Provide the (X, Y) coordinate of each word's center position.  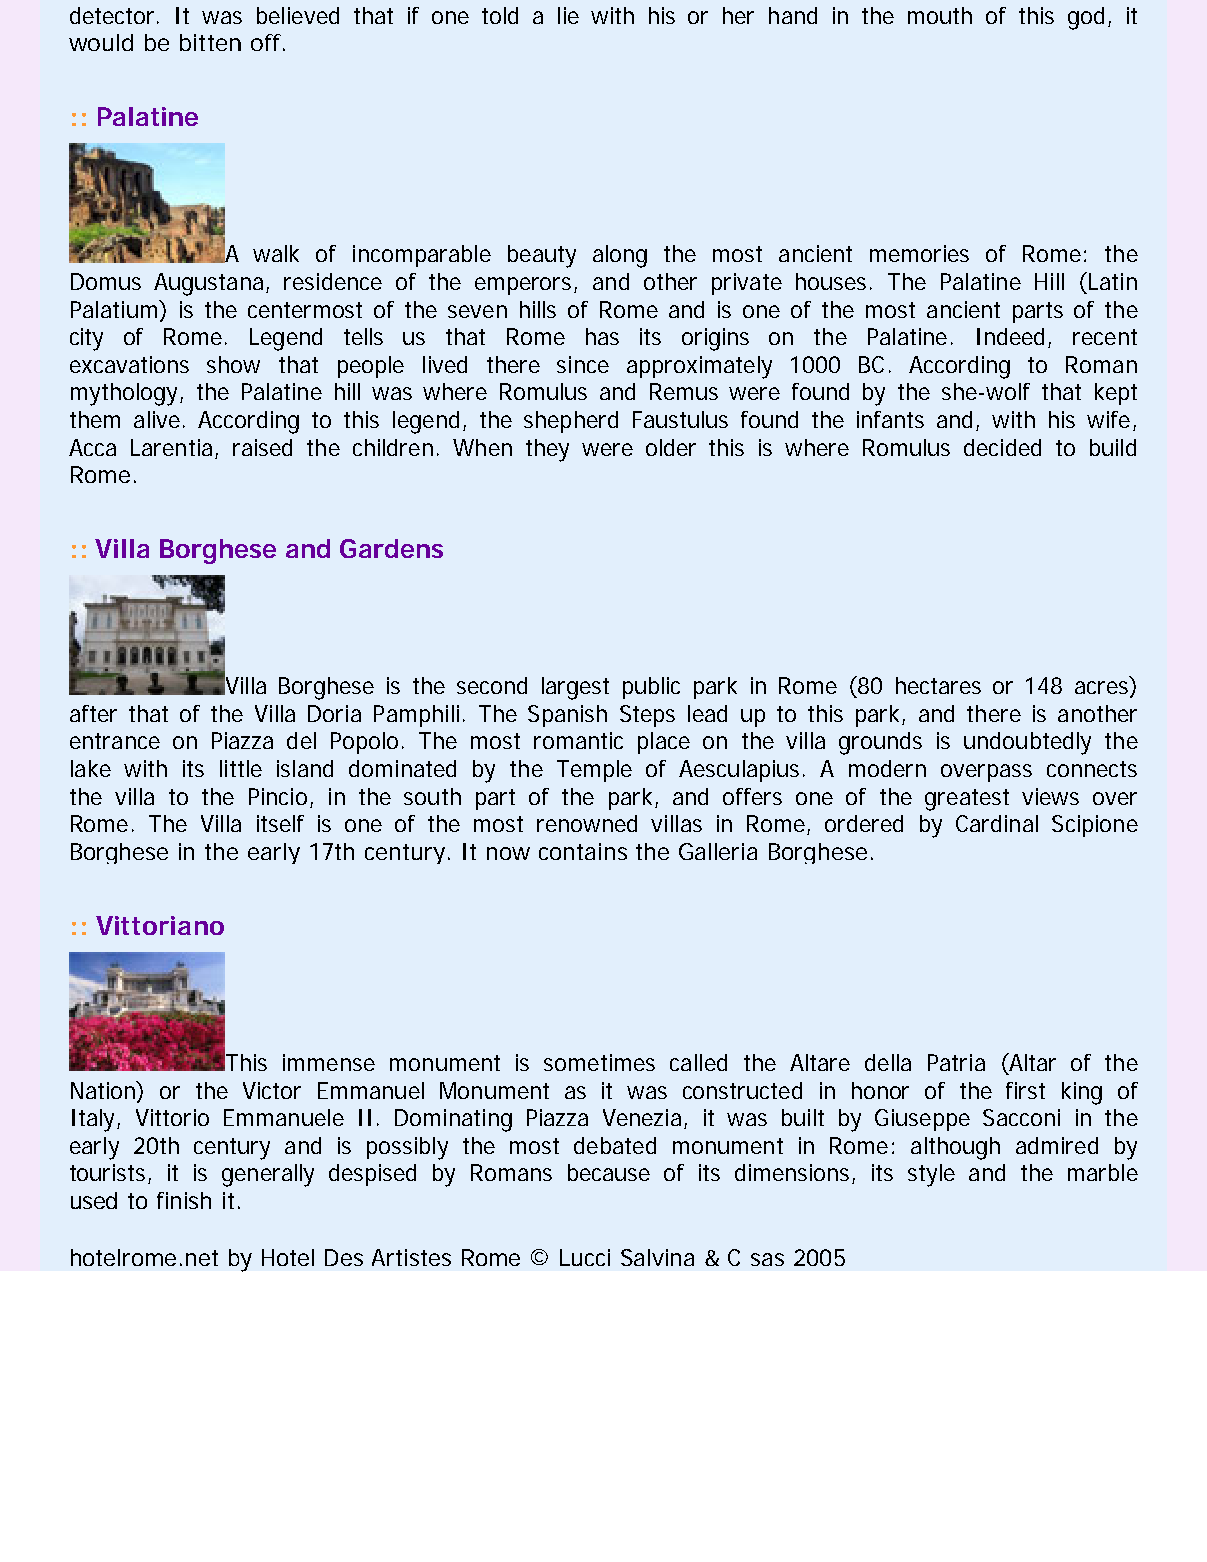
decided (1002, 447)
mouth (940, 15)
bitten (210, 42)
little (241, 768)
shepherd (571, 422)
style (931, 1175)
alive (159, 419)
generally (268, 1175)
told (500, 15)
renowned (587, 823)
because (609, 1172)
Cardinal (997, 823)
